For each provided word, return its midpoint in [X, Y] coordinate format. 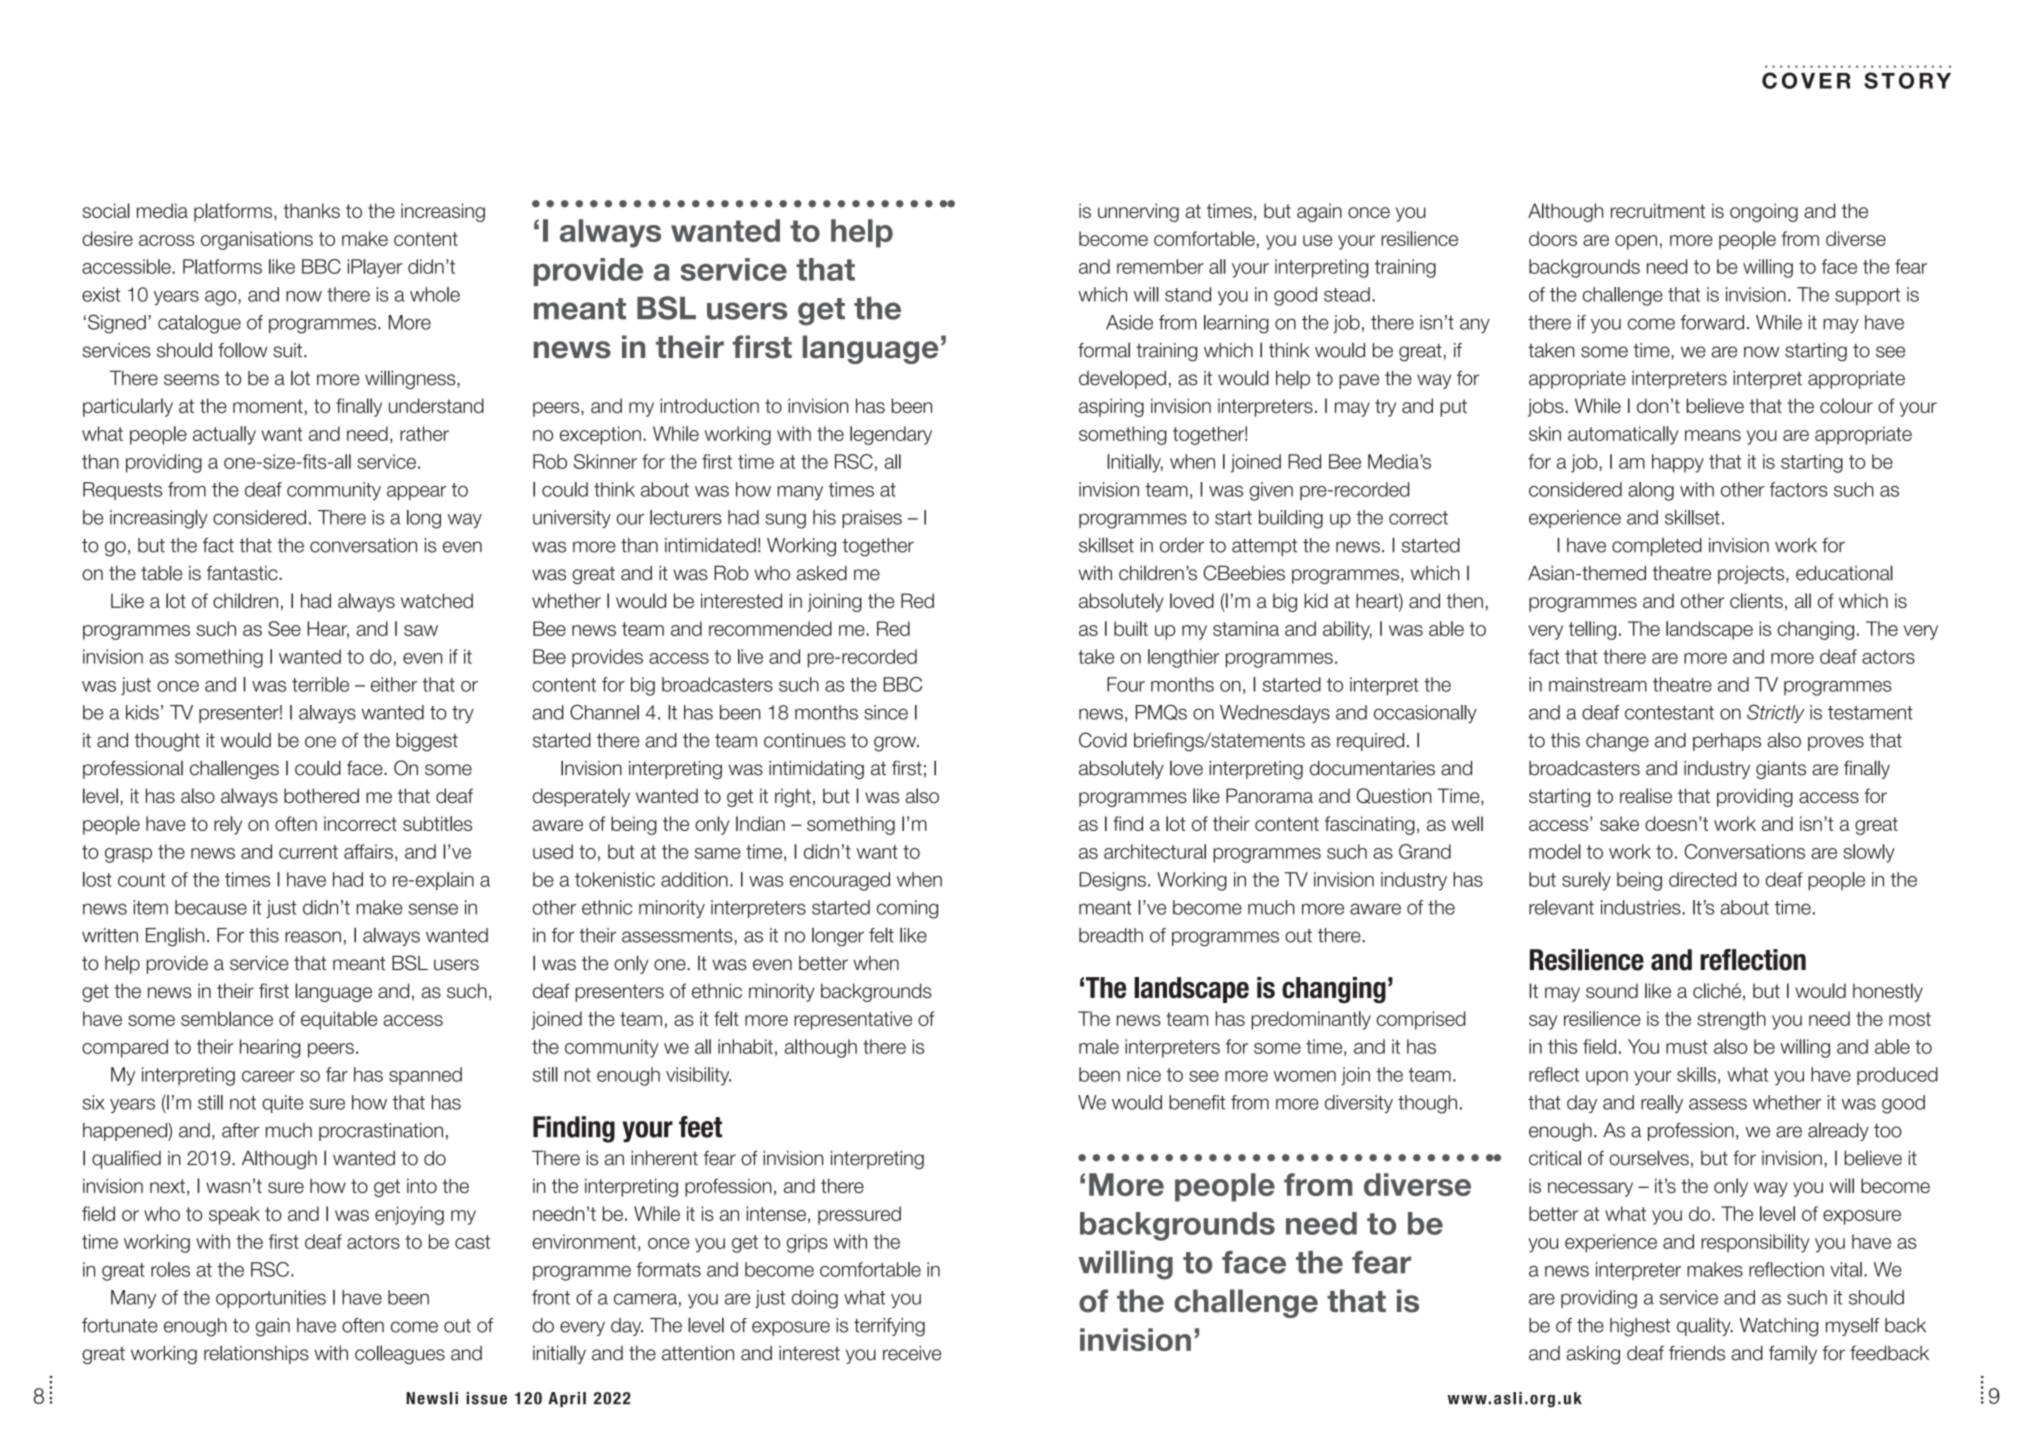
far [337, 1074]
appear [417, 493]
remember [1160, 266]
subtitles [437, 823]
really [1662, 1104]
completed [1657, 547]
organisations [257, 240]
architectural [1155, 851]
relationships [256, 1354]
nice [1144, 1074]
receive [912, 1353]
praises [872, 519]
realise [1646, 795]
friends [1697, 1353]
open [1636, 242]
